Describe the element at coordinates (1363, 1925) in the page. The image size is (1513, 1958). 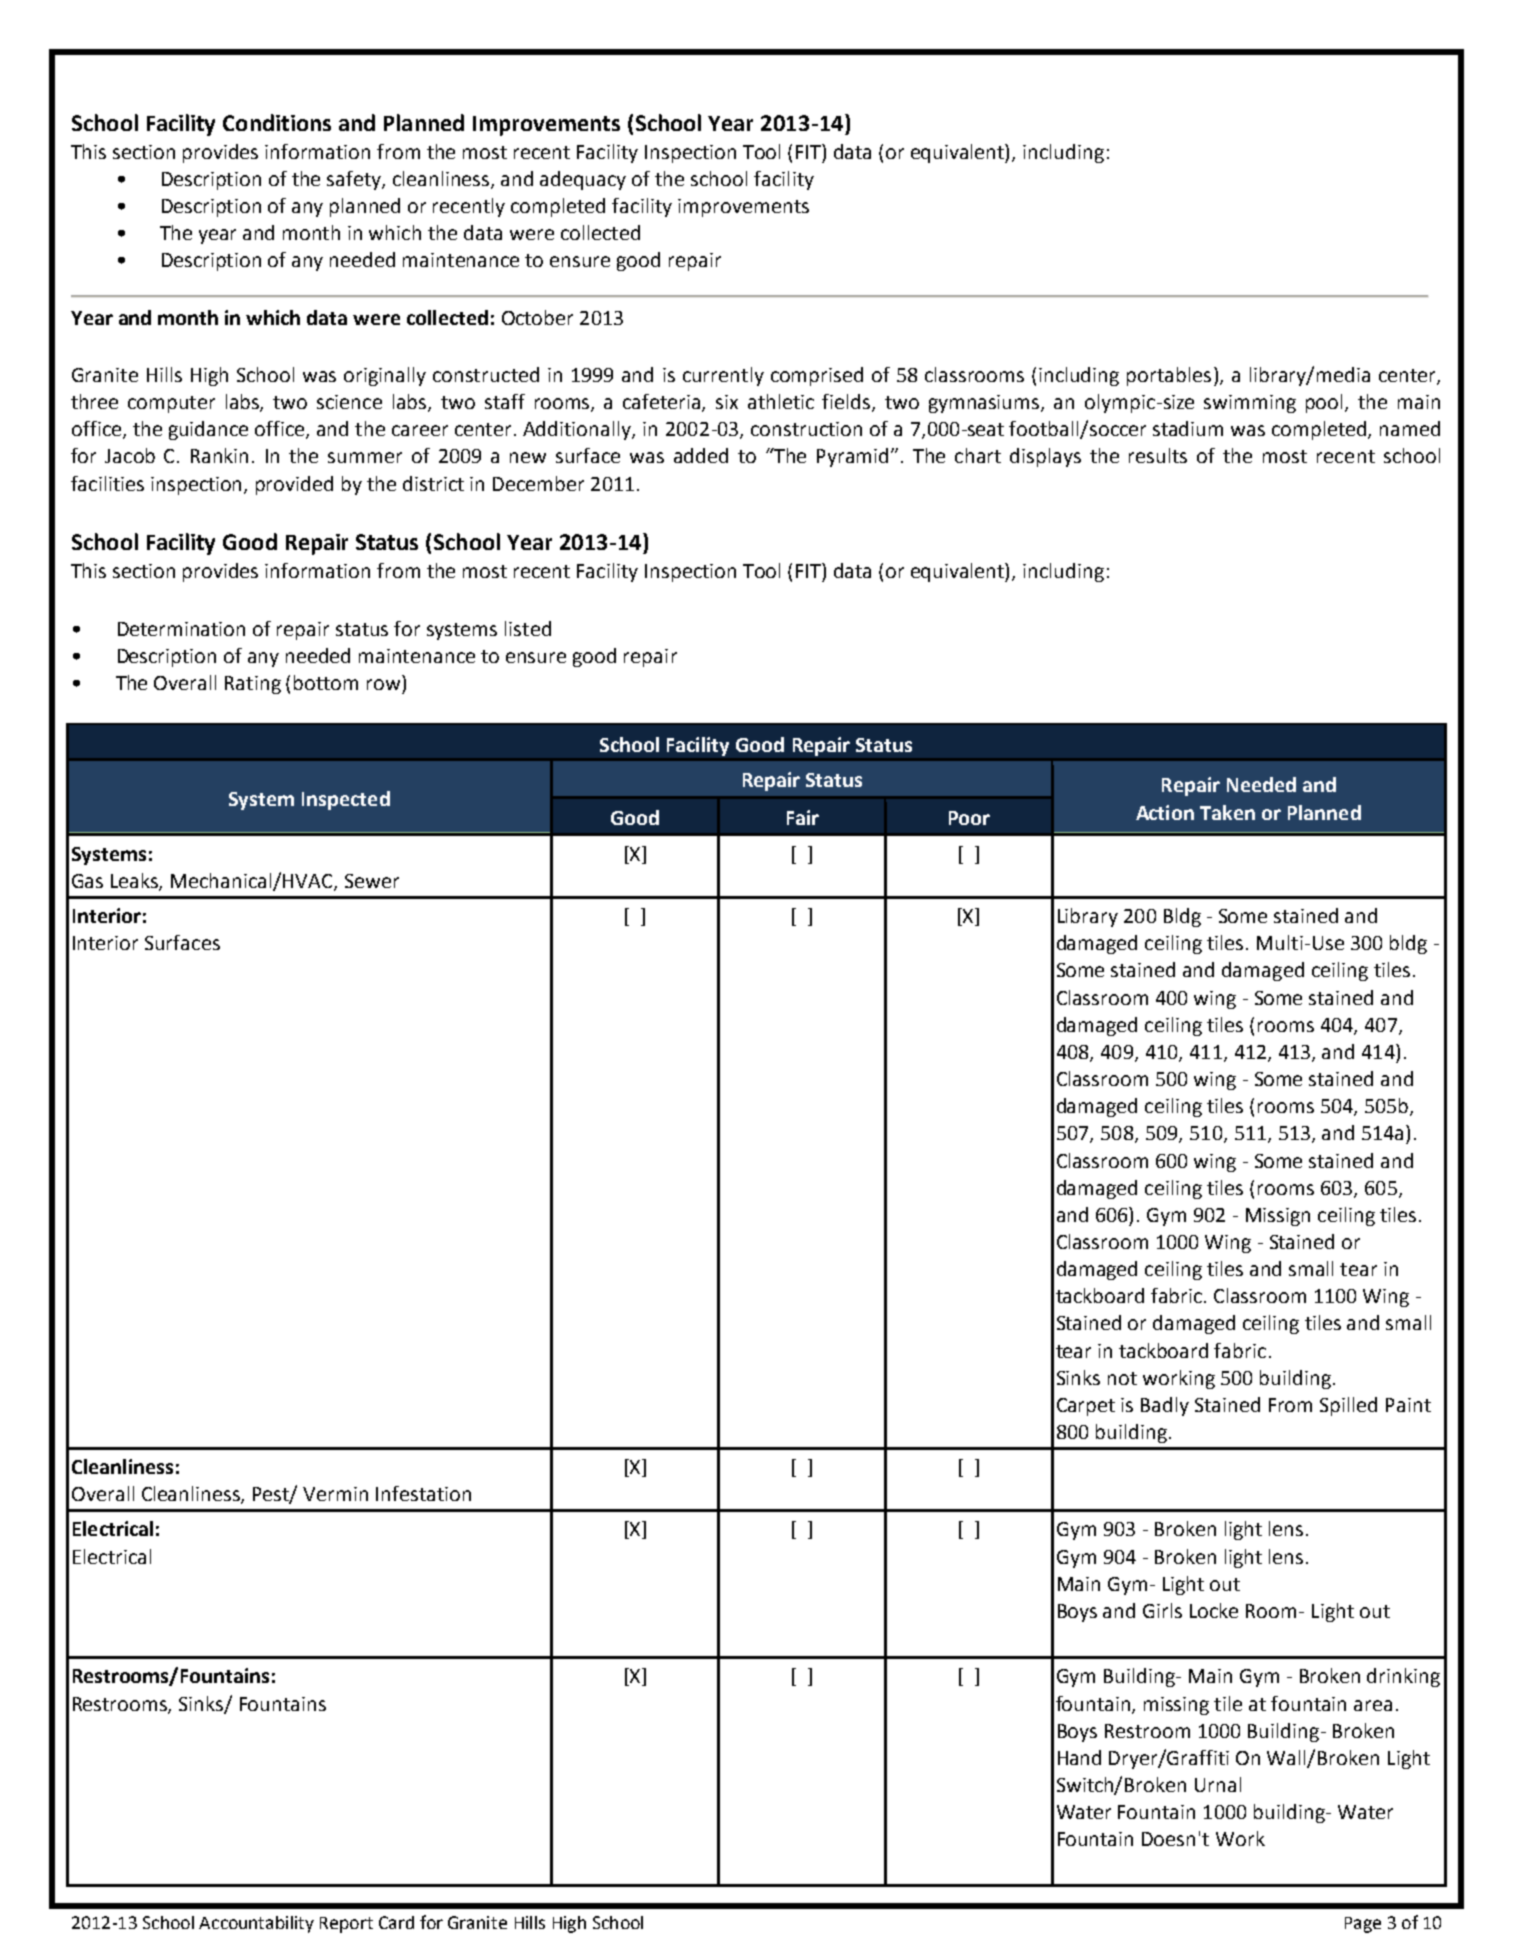
I see `Page` at that location.
